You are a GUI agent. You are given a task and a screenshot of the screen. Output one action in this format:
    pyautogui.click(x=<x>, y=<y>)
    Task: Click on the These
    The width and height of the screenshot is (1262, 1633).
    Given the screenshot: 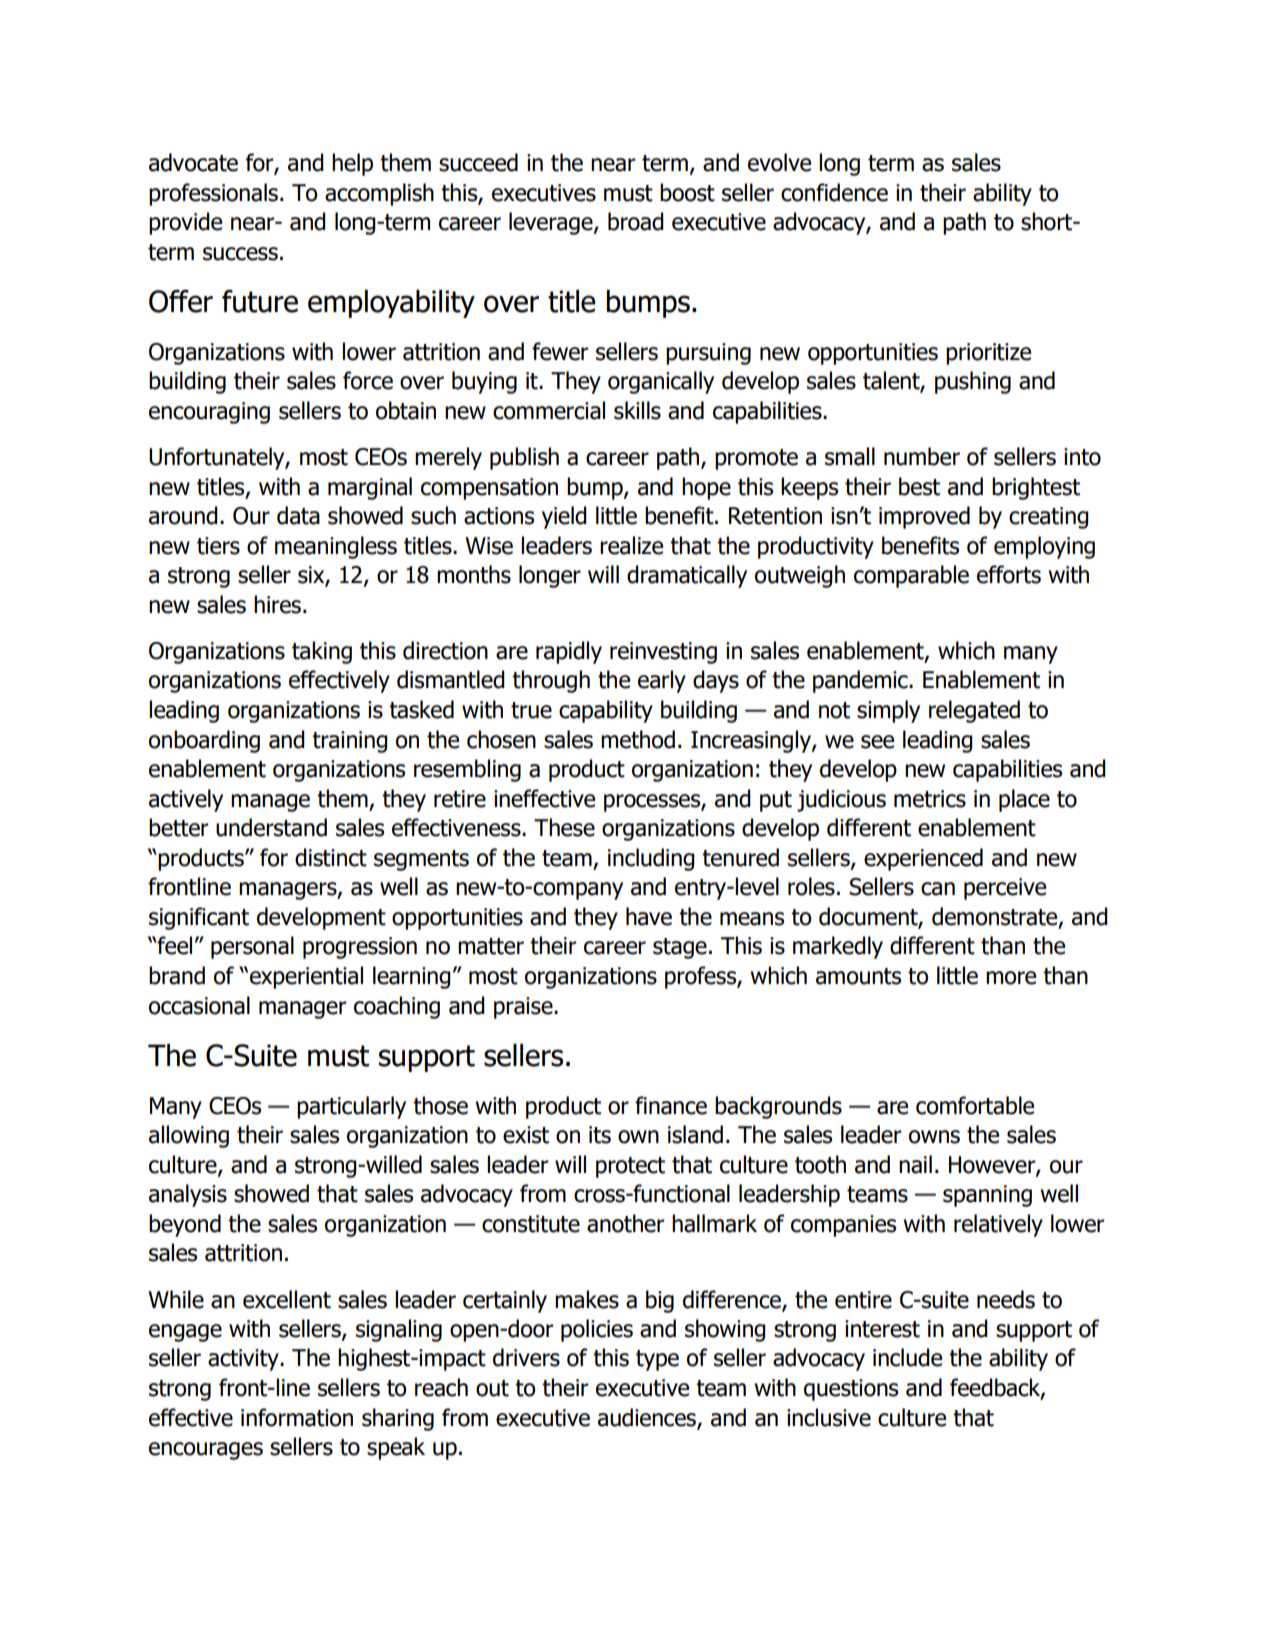 What is the action you would take?
    pyautogui.click(x=564, y=827)
